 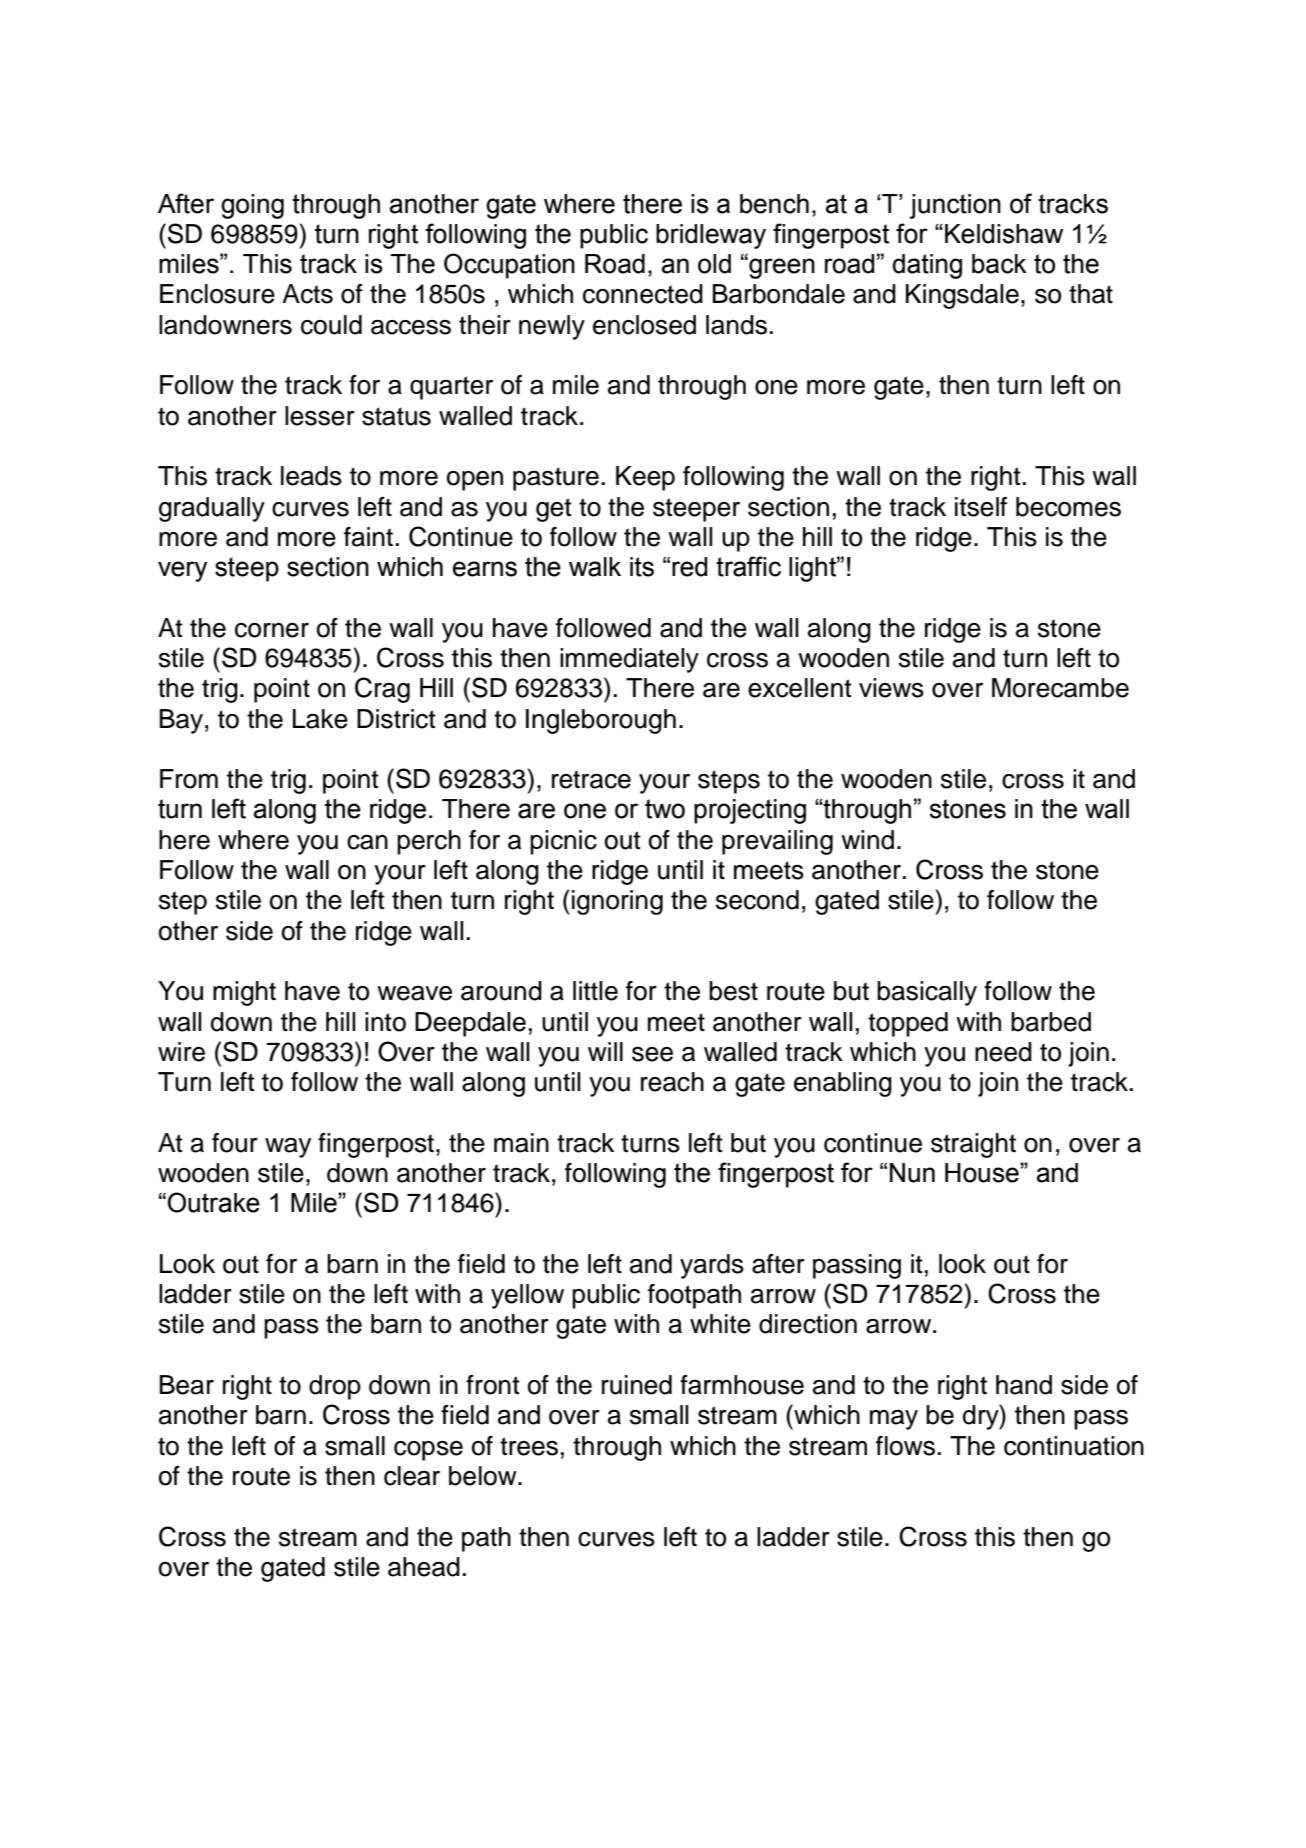 I want to click on back, so click(x=999, y=264).
